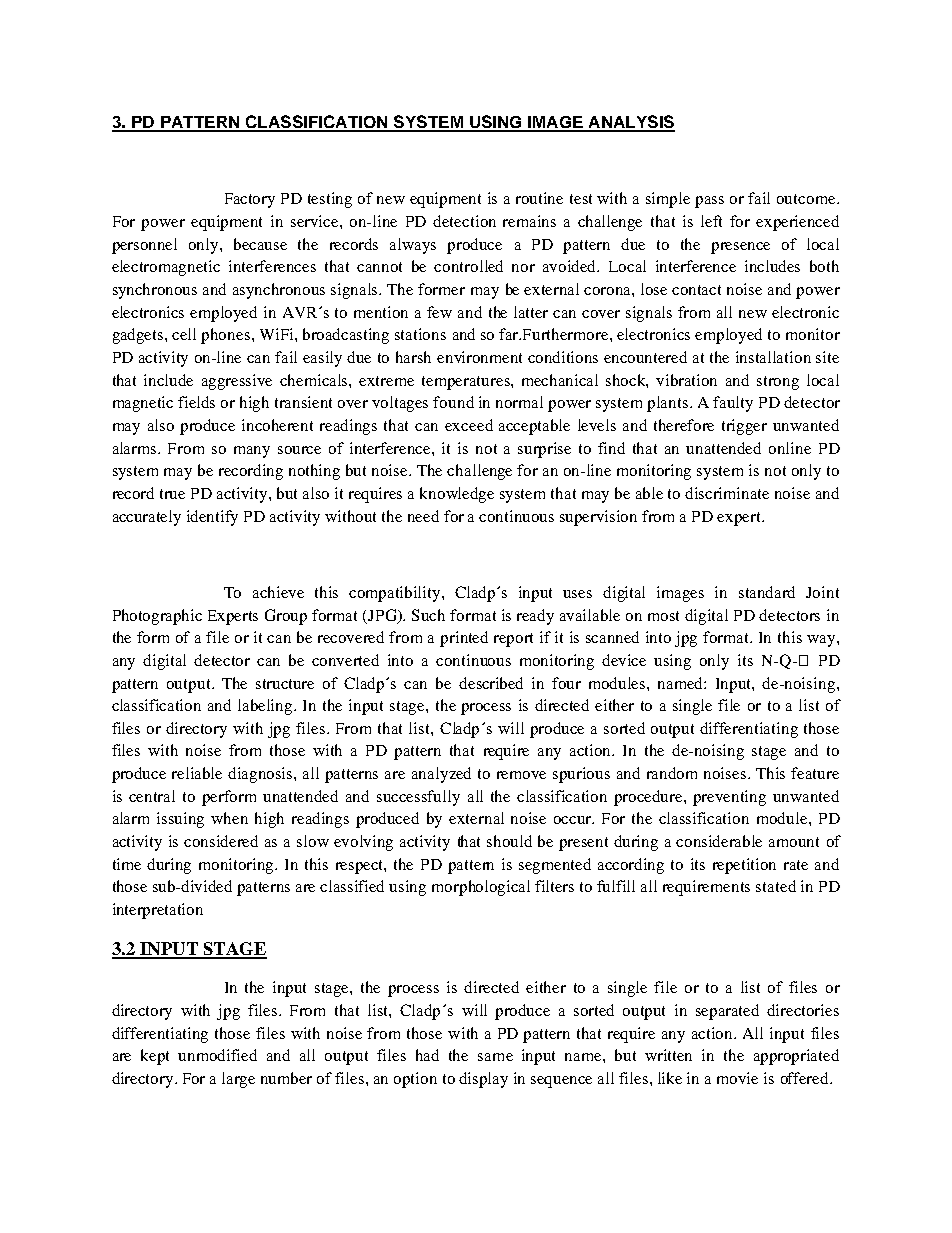 Image resolution: width=952 pixels, height=1233 pixels. I want to click on routine, so click(539, 198).
